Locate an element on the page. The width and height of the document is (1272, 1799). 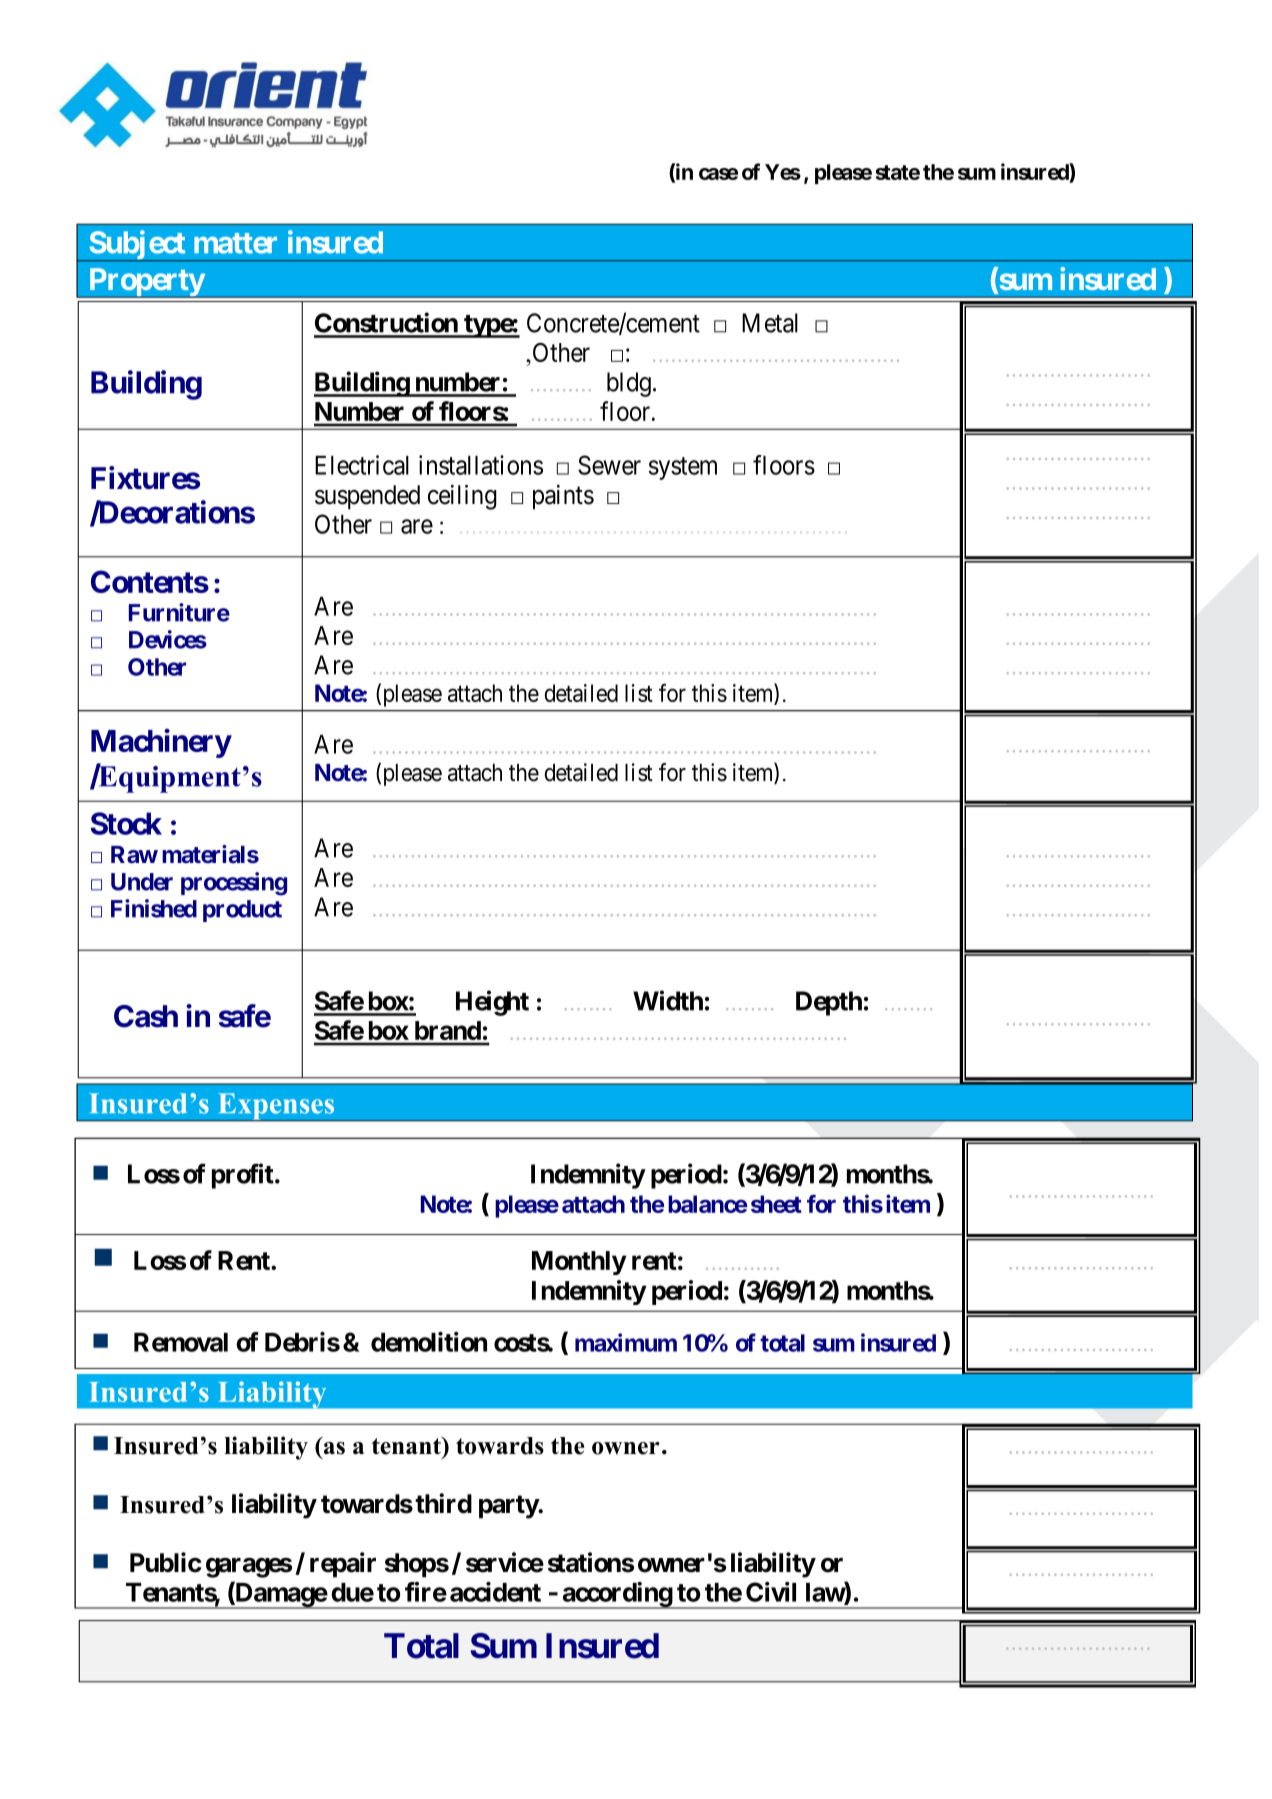
bldg is located at coordinates (629, 384).
